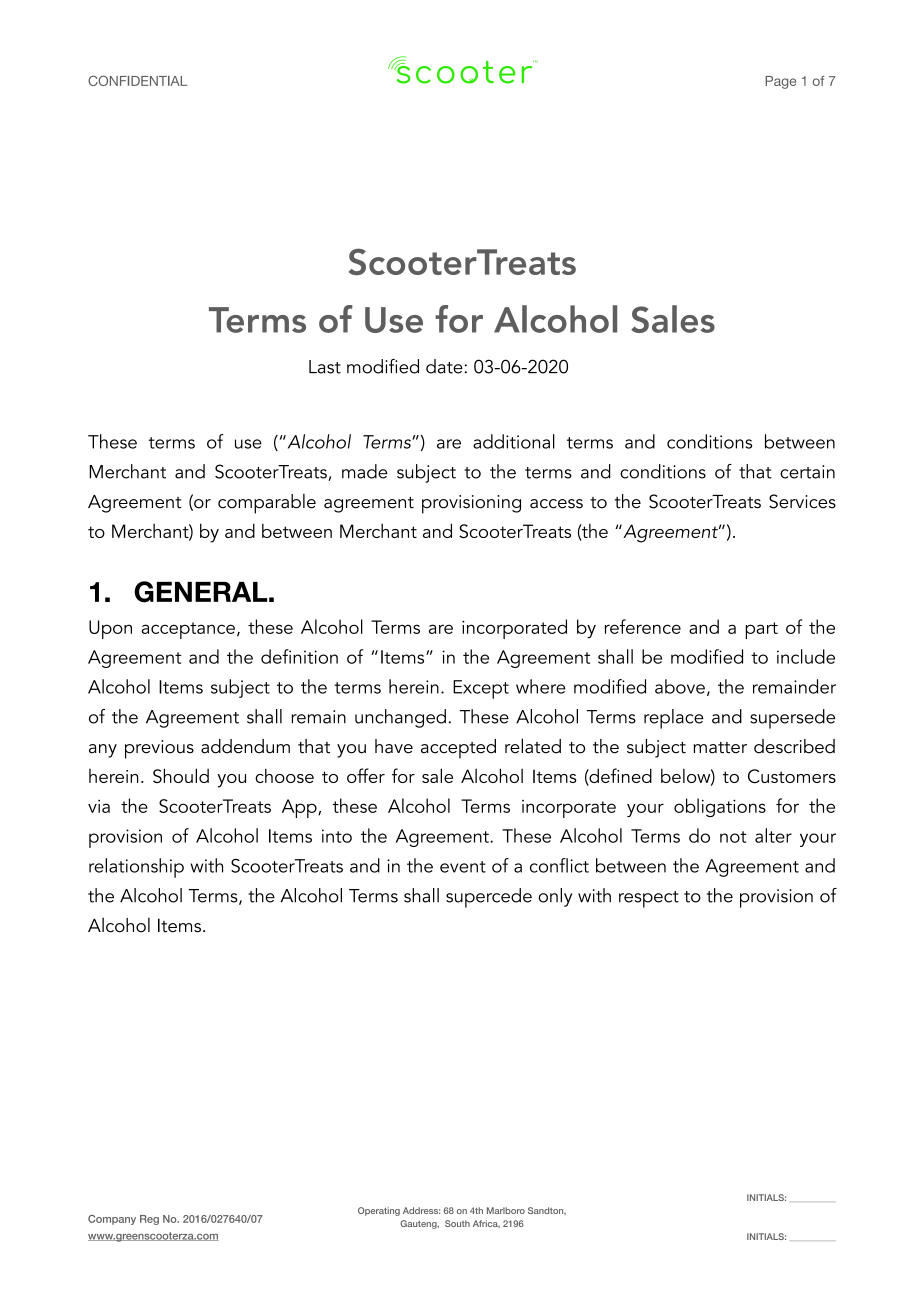 This screenshot has height=1308, width=924. I want to click on event, so click(463, 867).
